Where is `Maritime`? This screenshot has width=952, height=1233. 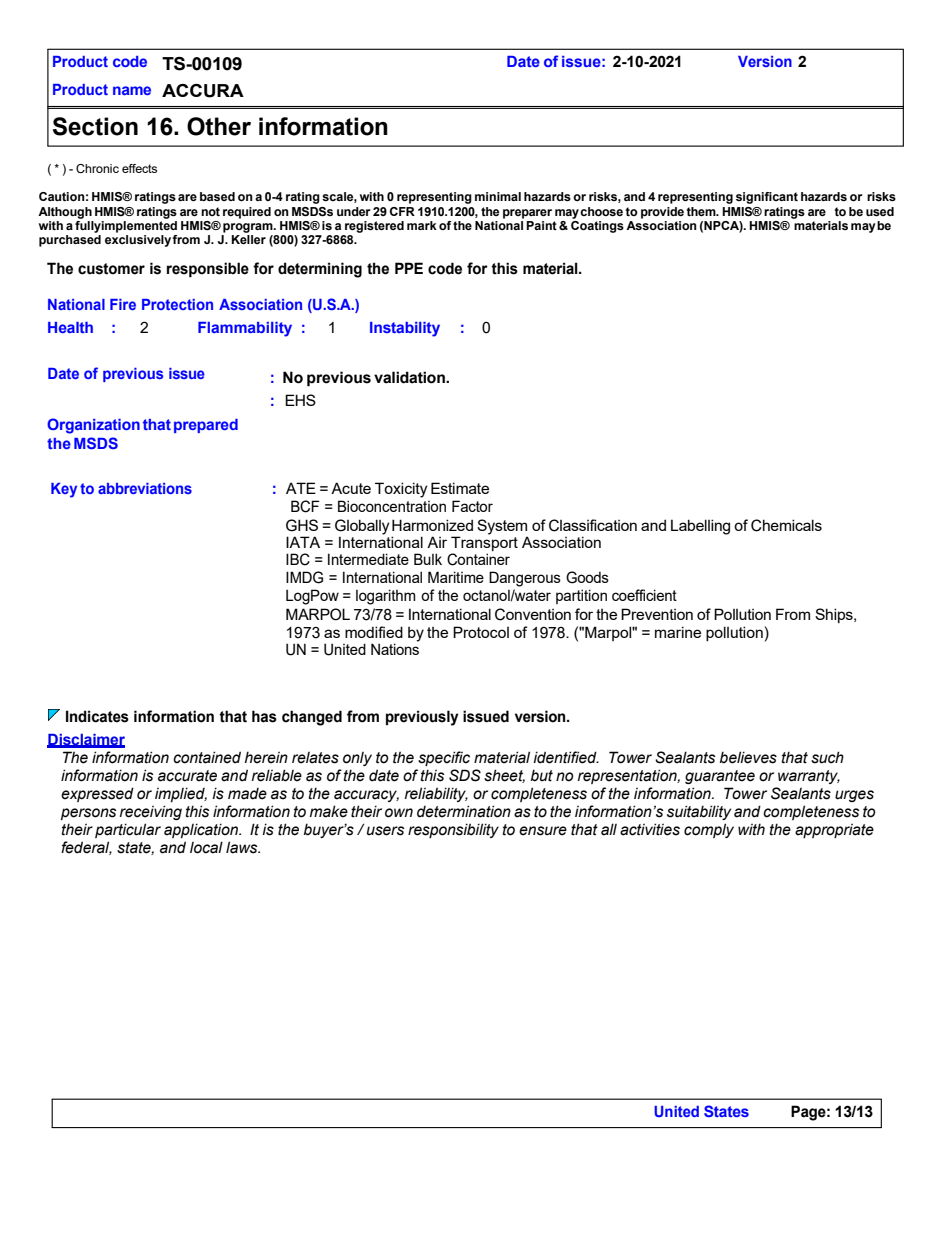
Maritime is located at coordinates (456, 577).
